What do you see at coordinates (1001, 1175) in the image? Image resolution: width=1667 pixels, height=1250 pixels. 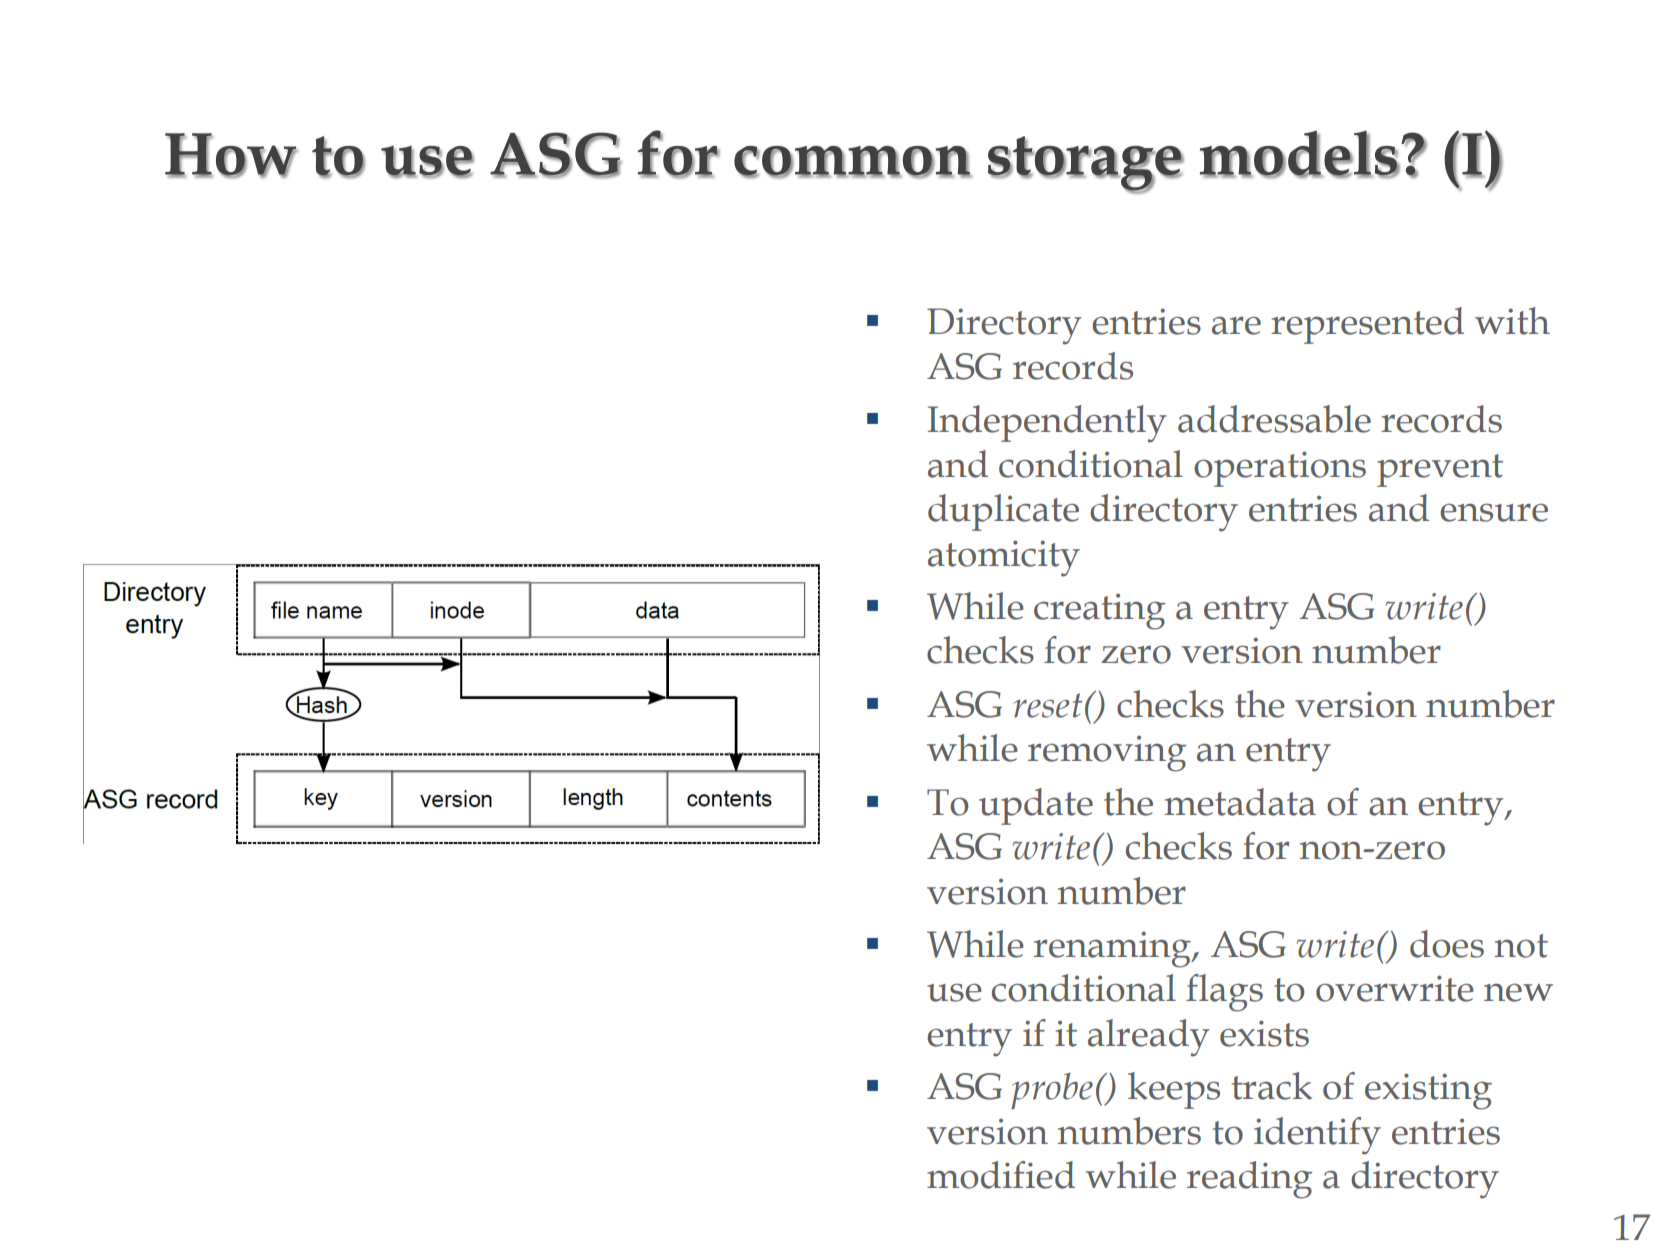 I see `modified` at bounding box center [1001, 1175].
